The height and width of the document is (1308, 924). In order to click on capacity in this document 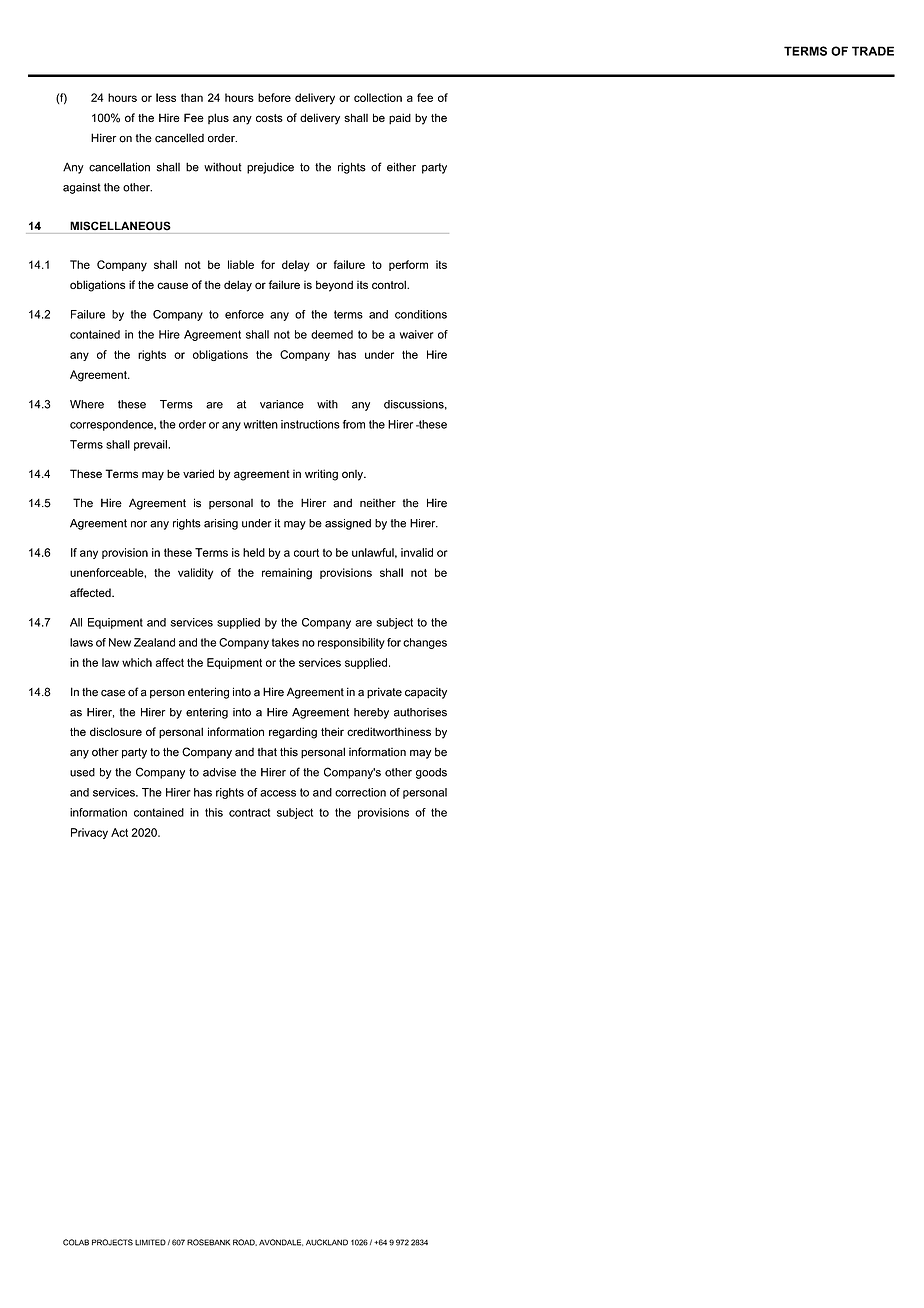, I will do `click(426, 693)`.
